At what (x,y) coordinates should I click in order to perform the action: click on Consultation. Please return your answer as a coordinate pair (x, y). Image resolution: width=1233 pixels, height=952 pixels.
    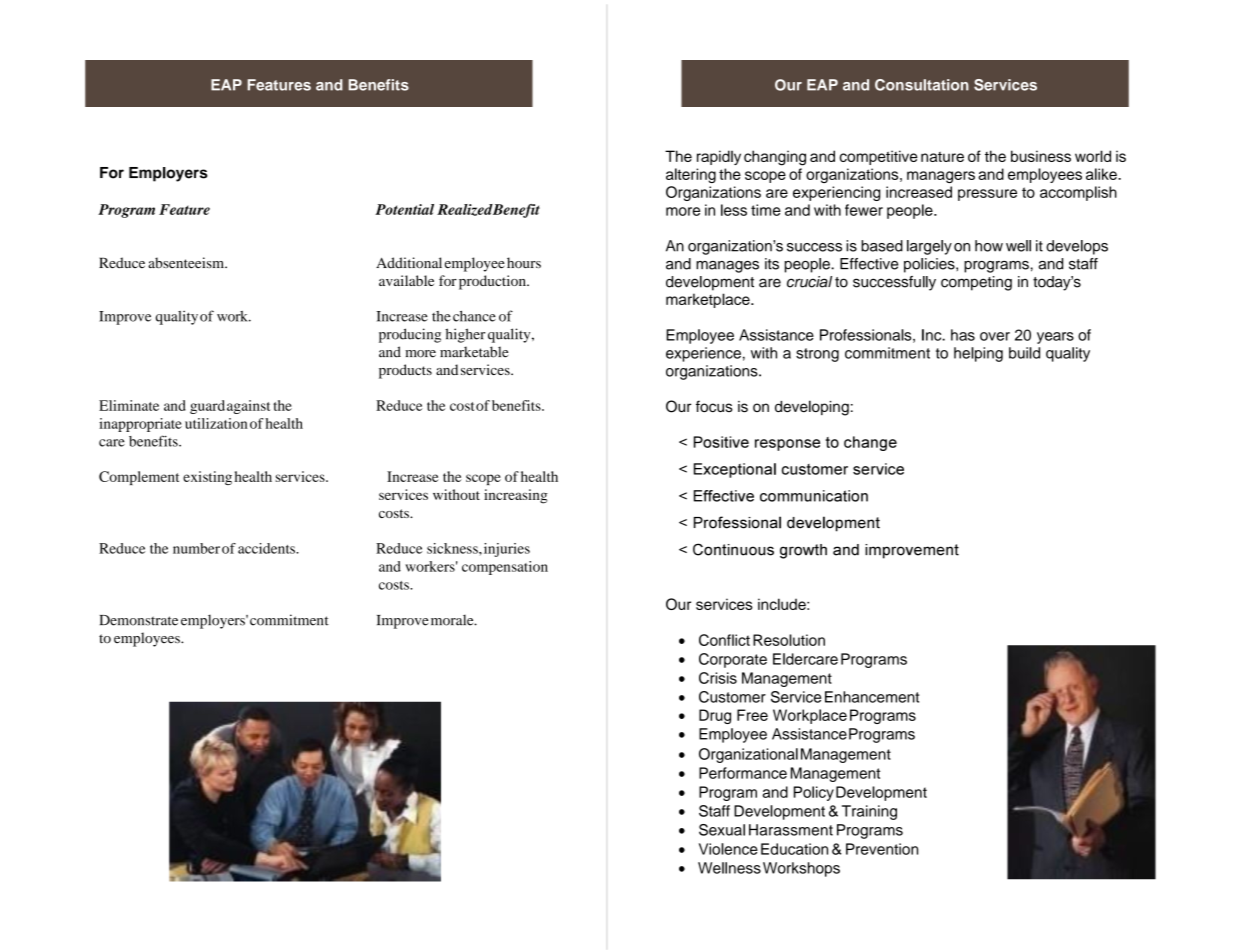
    Looking at the image, I should click on (922, 85).
